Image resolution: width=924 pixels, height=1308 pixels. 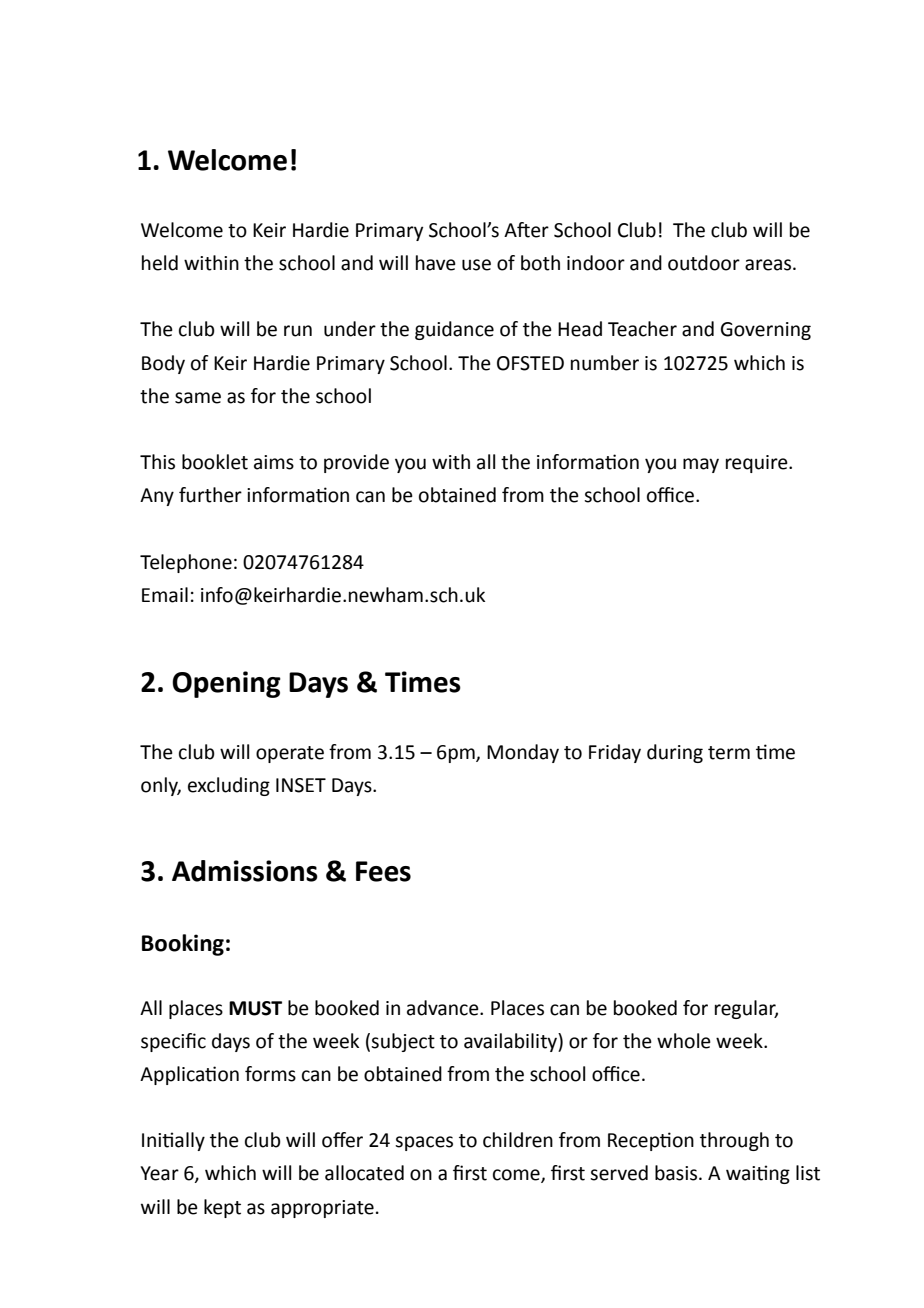 What do you see at coordinates (383, 871) in the page?
I see `Fees` at bounding box center [383, 871].
